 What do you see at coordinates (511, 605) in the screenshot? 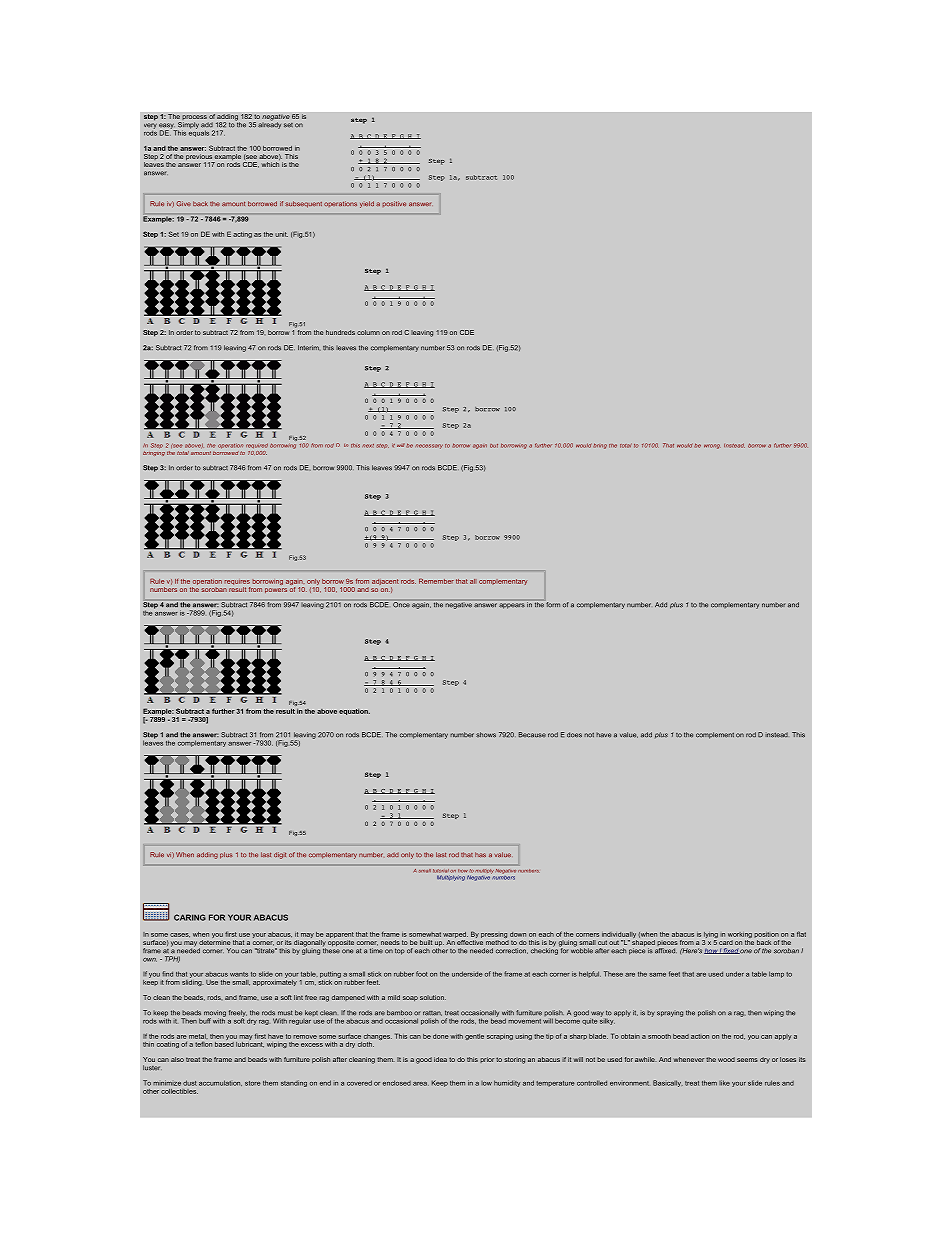
I see `appears` at bounding box center [511, 605].
